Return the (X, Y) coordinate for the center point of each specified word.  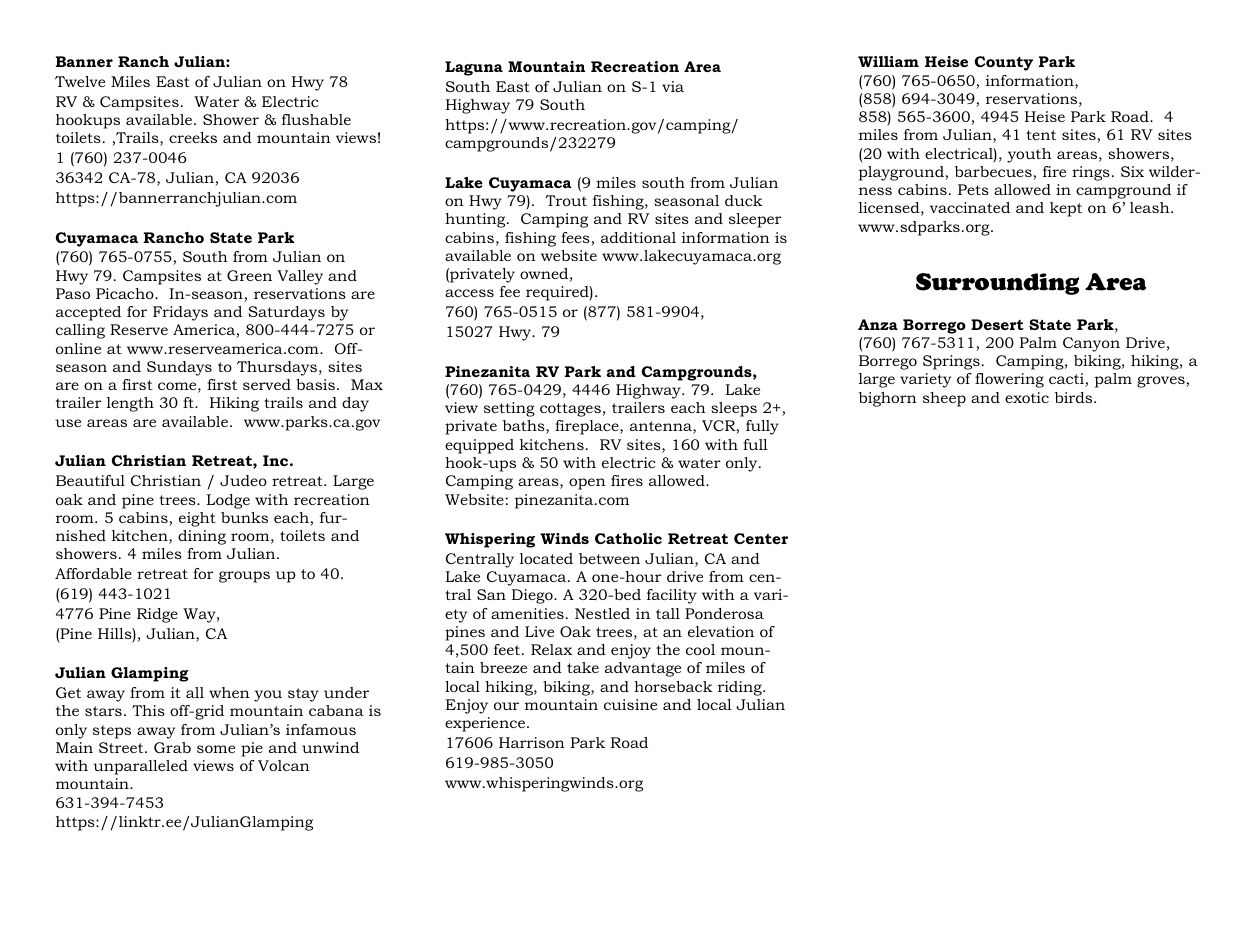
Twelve (80, 81)
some (216, 749)
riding (741, 688)
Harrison (532, 742)
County (1004, 63)
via (673, 86)
